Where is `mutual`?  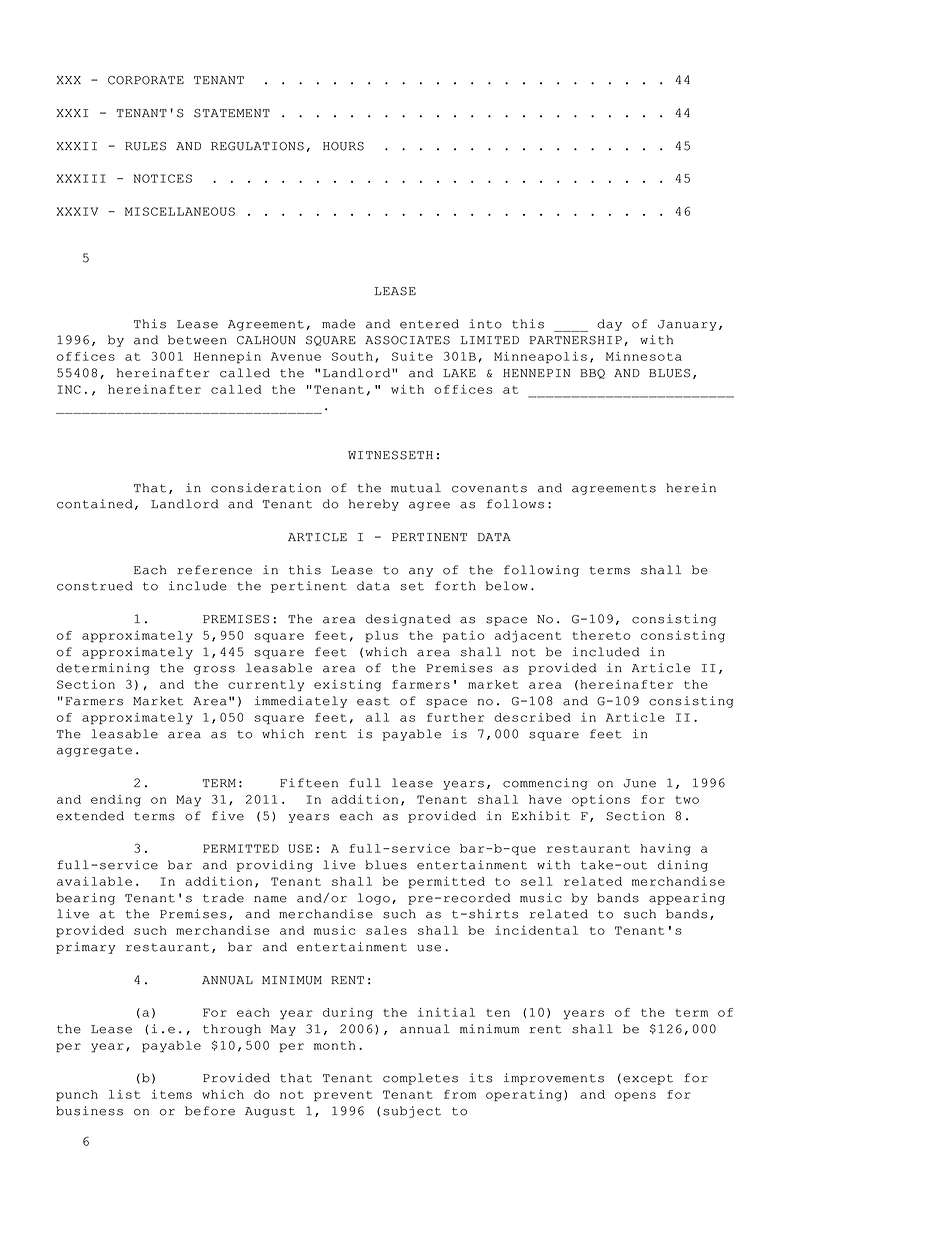 mutual is located at coordinates (416, 488).
